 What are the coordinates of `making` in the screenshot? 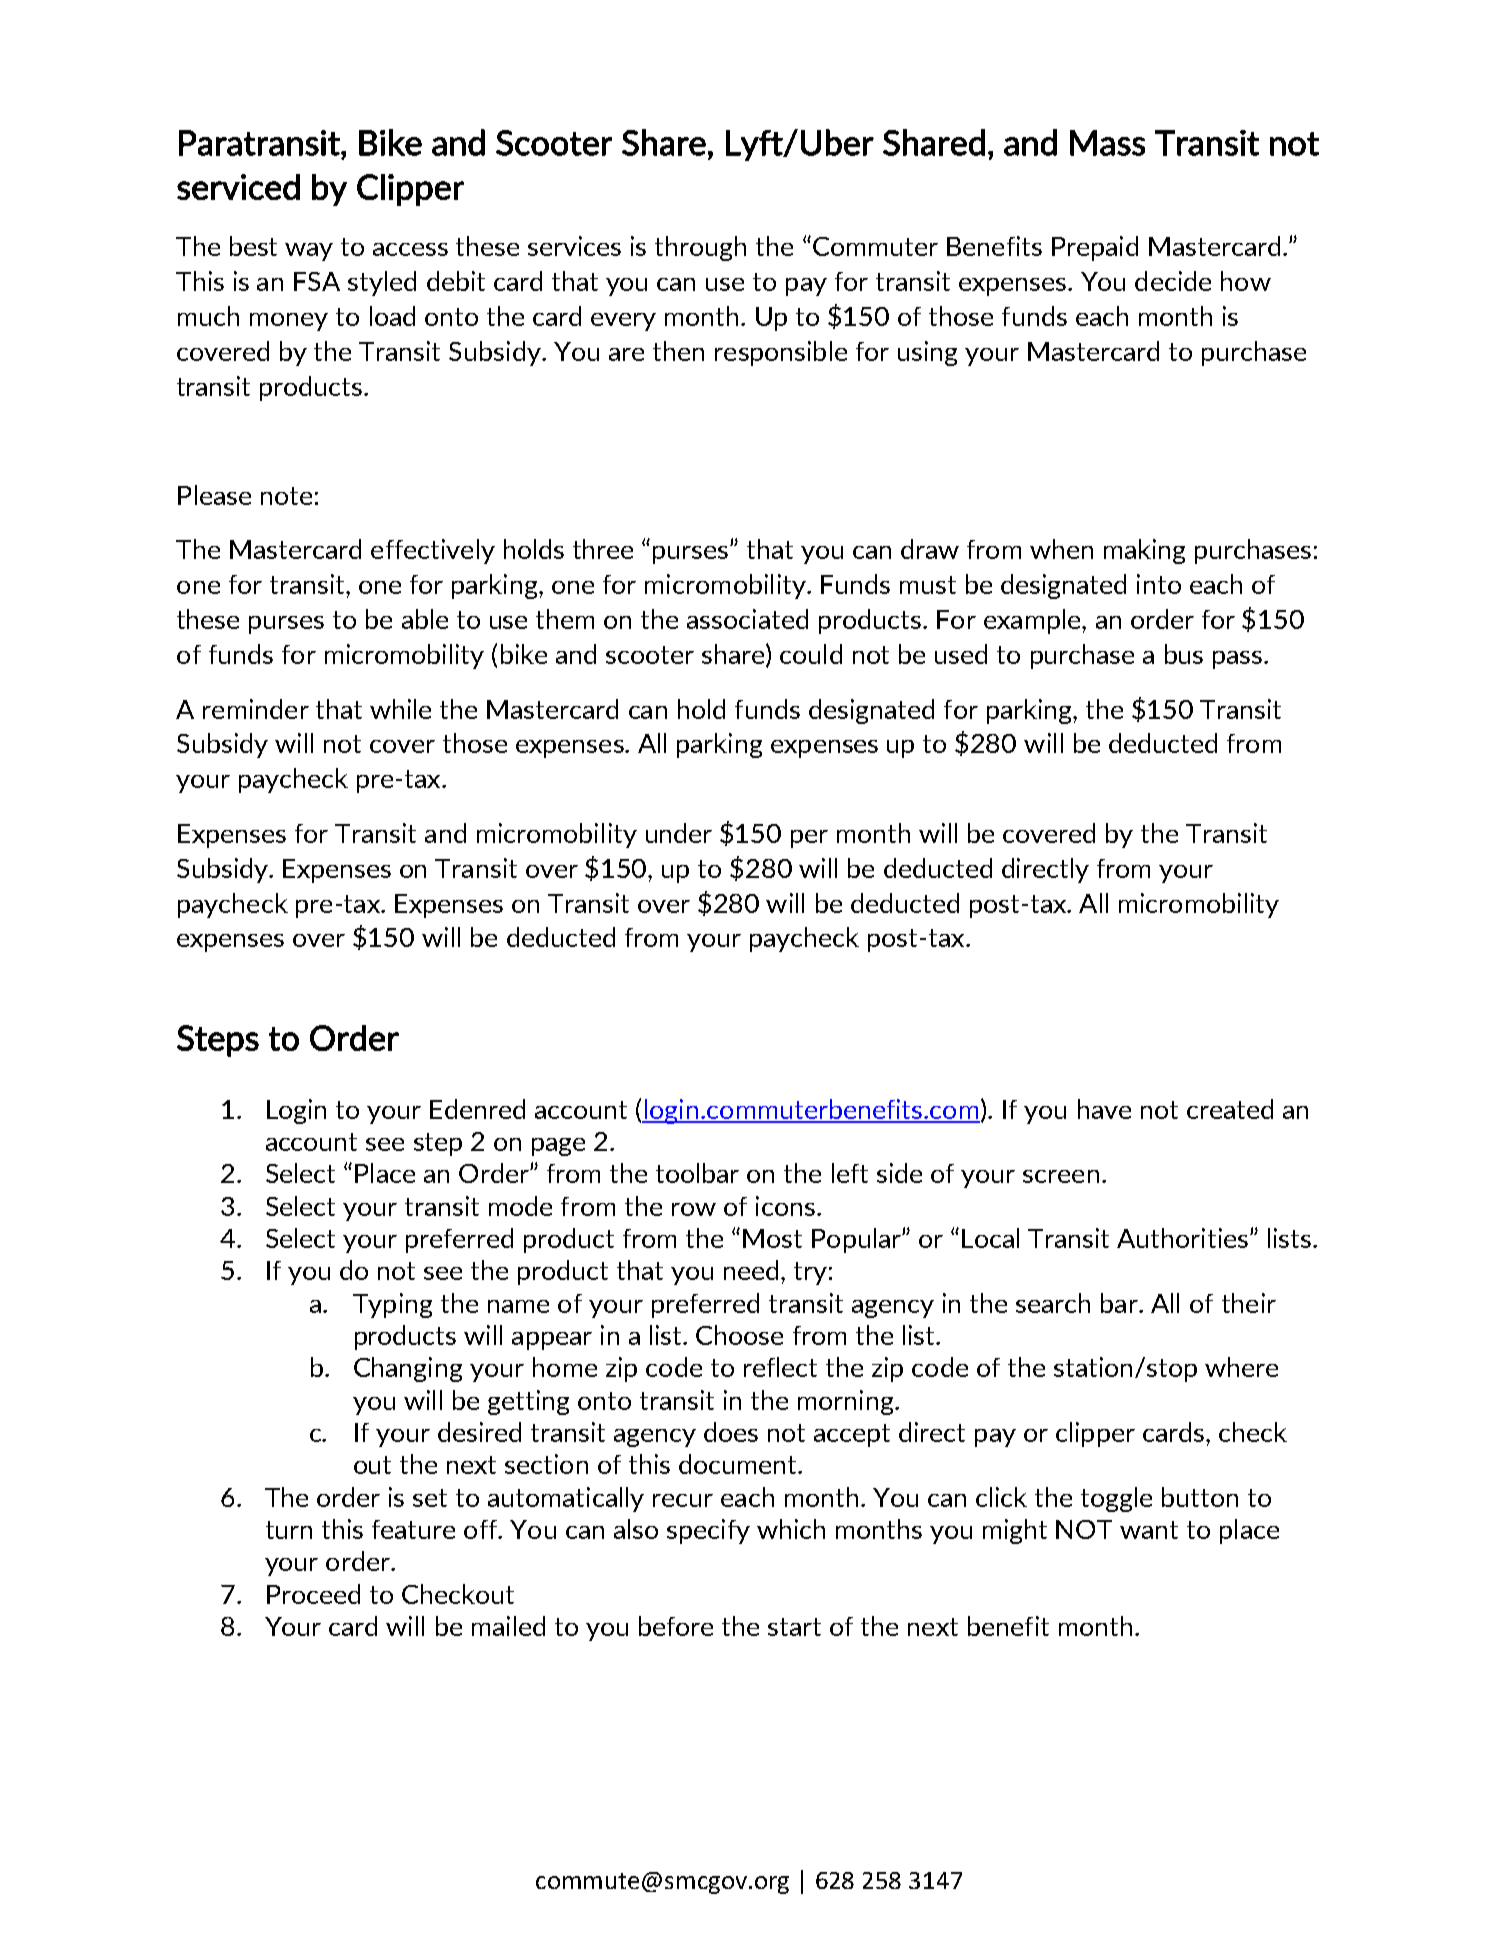 It's located at (1144, 551).
